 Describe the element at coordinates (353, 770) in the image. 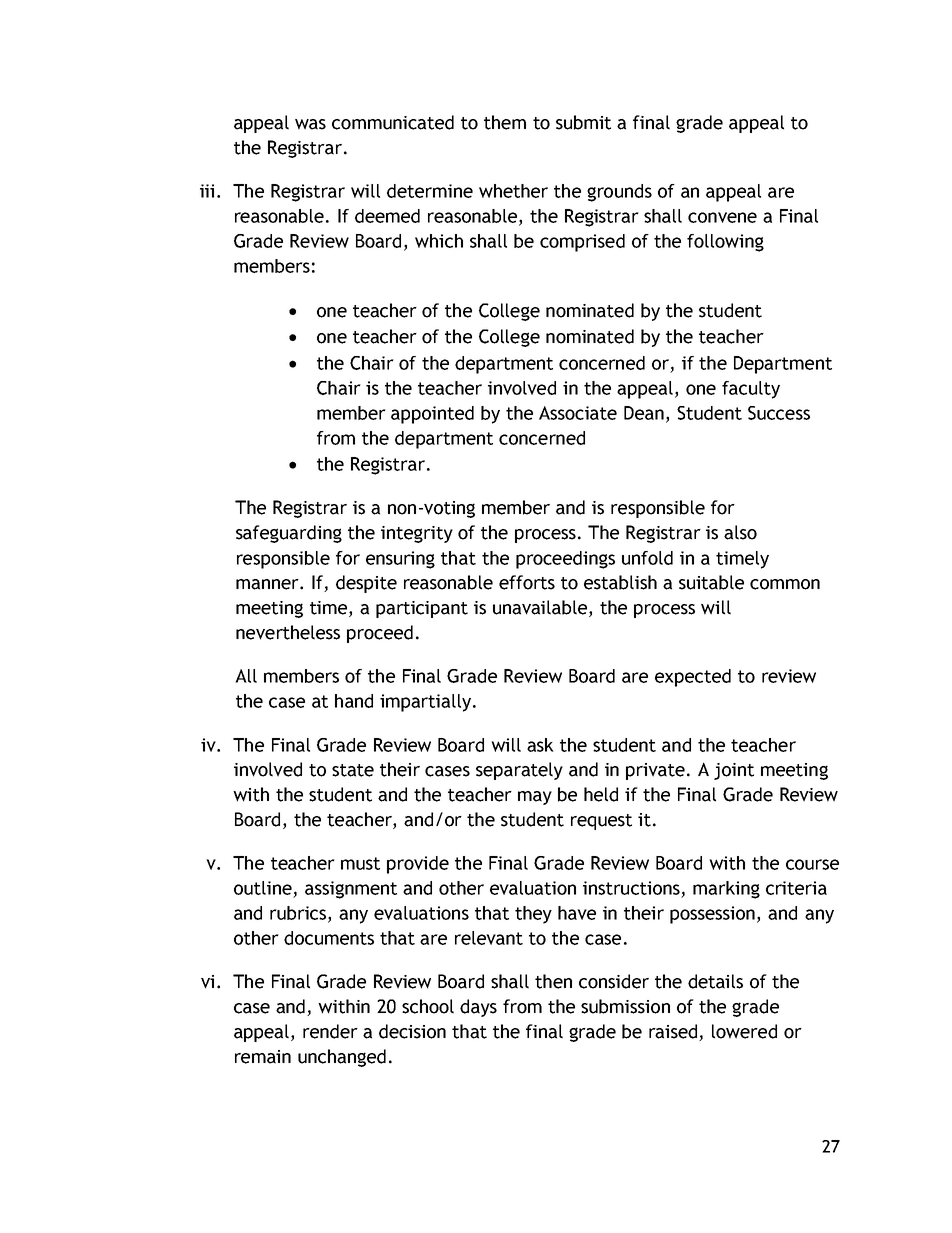

I see `state` at that location.
